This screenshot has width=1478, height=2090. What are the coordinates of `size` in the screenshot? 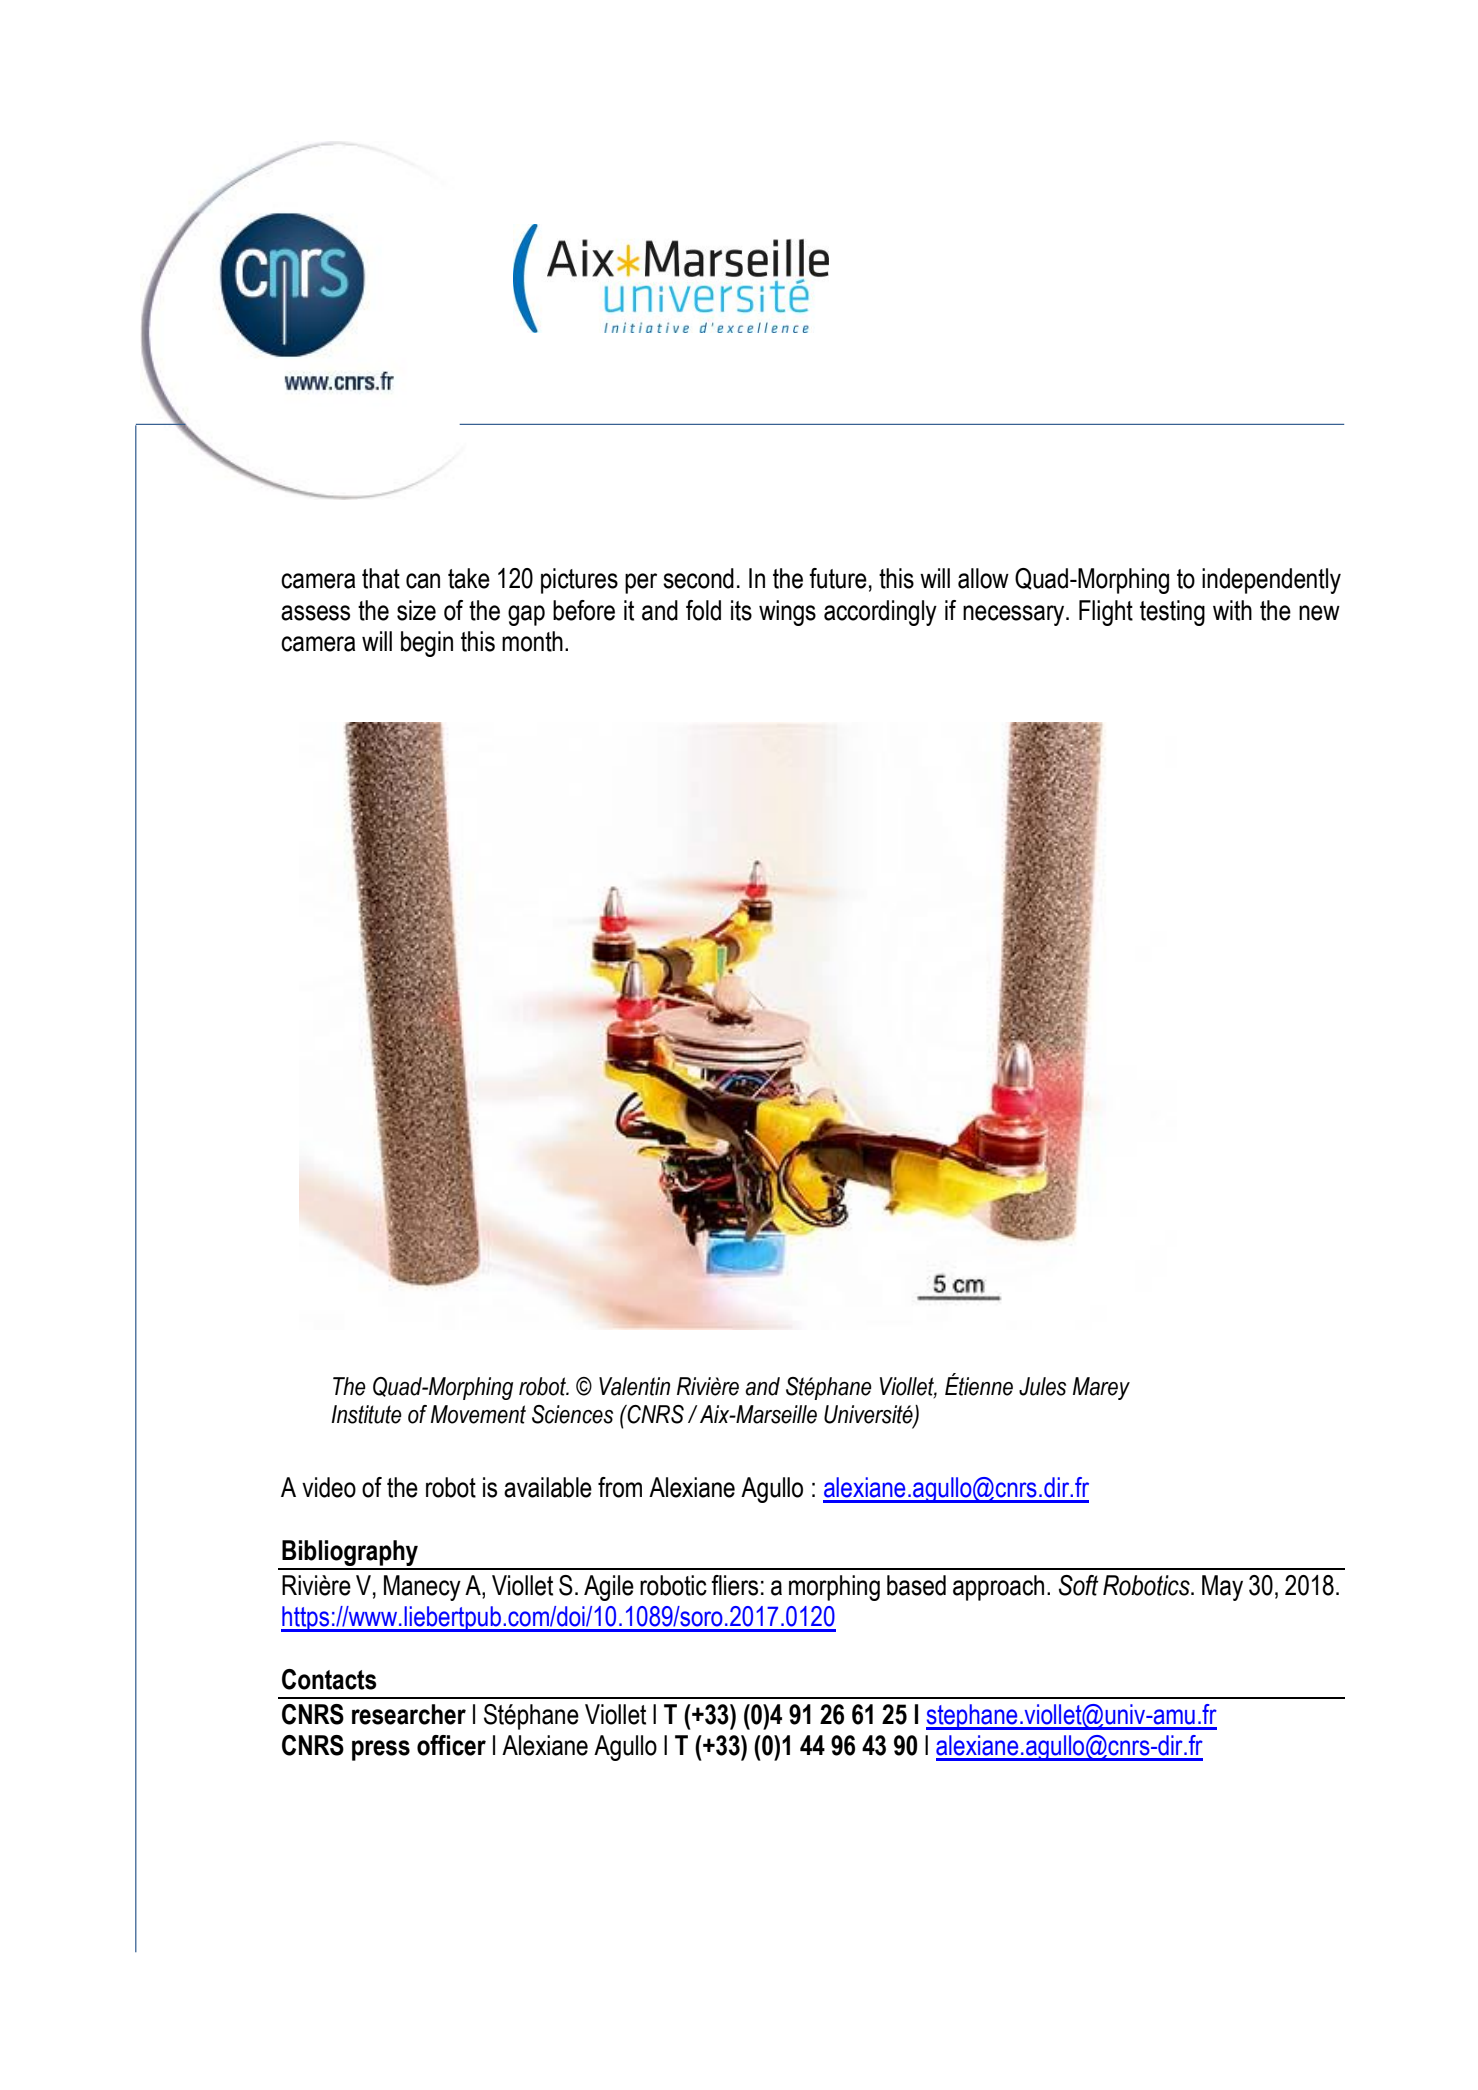 It's located at (416, 610).
